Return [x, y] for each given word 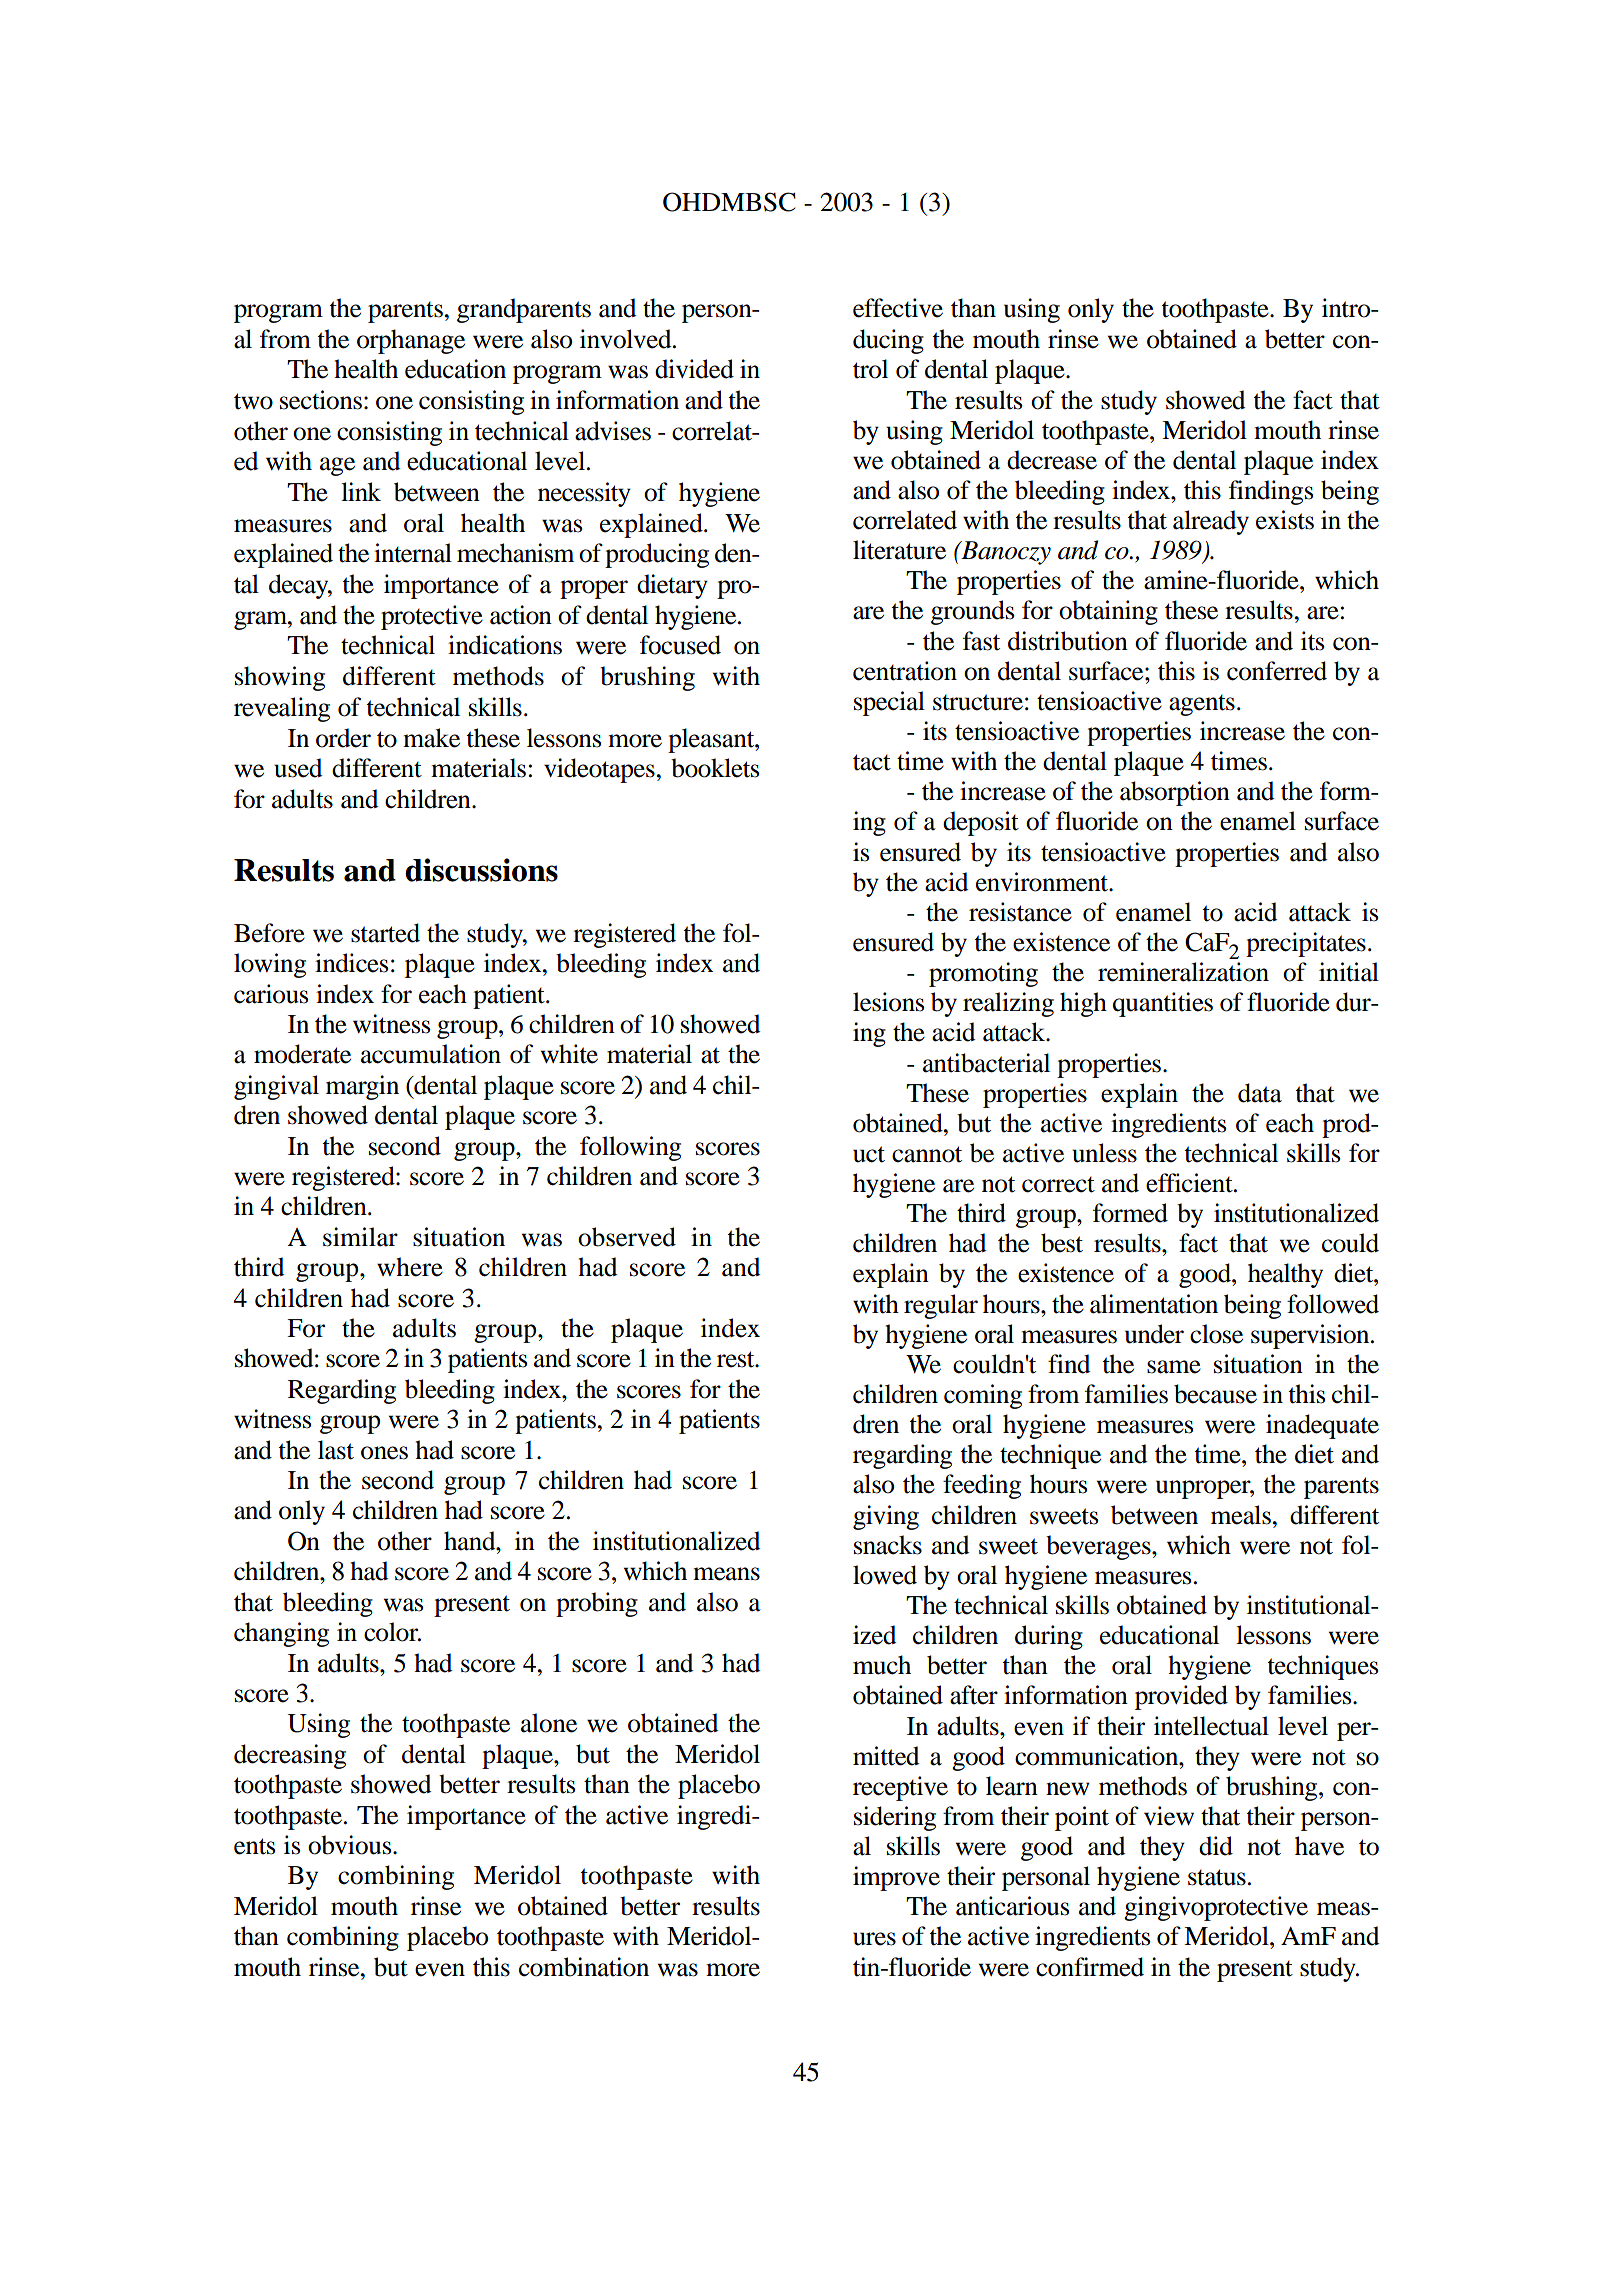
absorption [1175, 793]
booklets [715, 768]
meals [1241, 1515]
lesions [888, 1002]
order [343, 738]
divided [694, 369]
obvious [351, 1845]
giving [886, 1517]
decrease [1052, 460]
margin [362, 1087]
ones [384, 1453]
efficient [1190, 1183]
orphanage [411, 341]
